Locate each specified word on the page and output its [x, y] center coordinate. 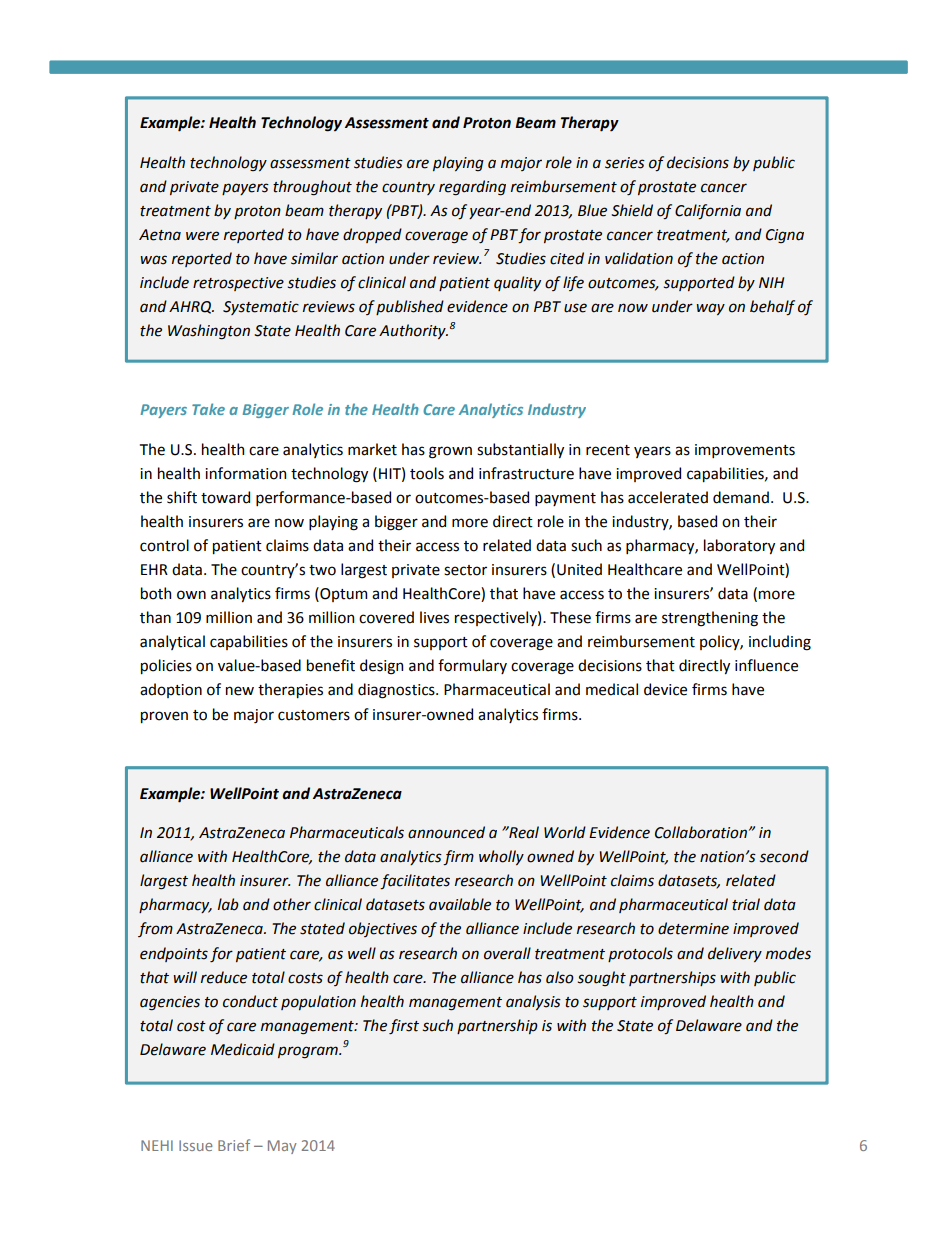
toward [225, 497]
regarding [472, 188]
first [404, 1027]
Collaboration [701, 832]
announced [446, 832]
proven [164, 717]
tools [427, 473]
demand [741, 497]
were [202, 236]
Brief [234, 1145]
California [708, 212]
